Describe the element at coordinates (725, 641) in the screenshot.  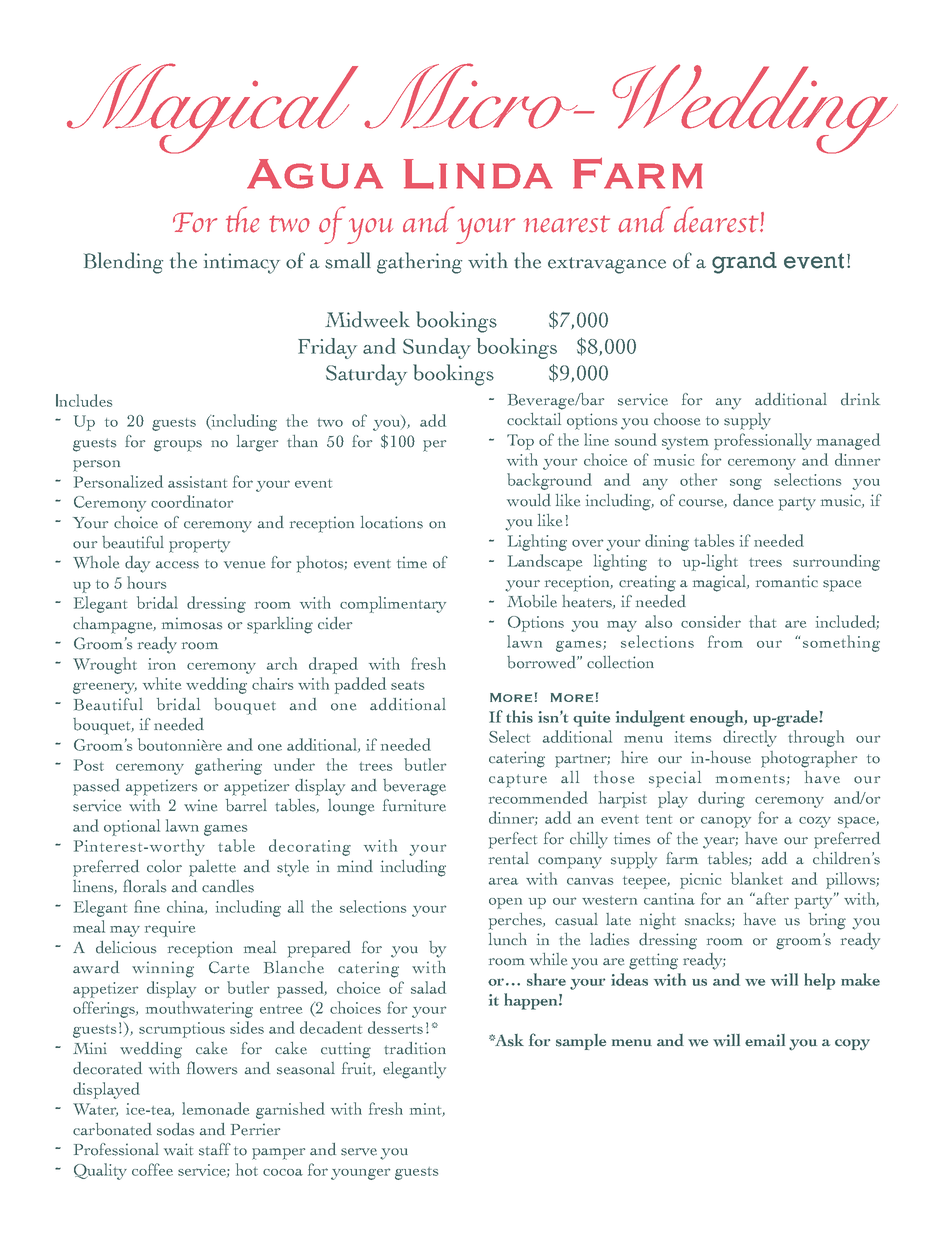
I see `from` at that location.
